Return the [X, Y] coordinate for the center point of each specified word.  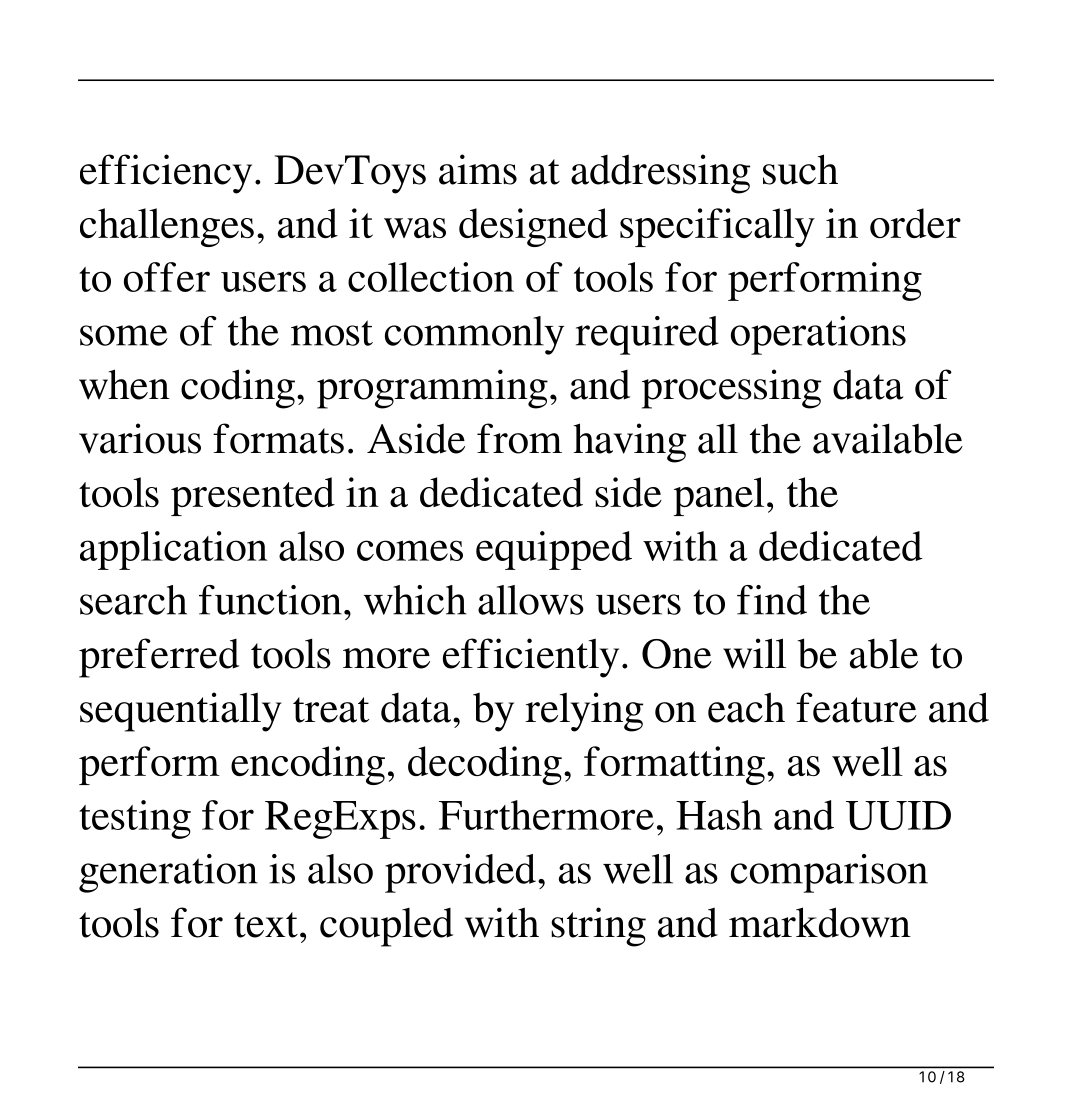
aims [478, 169]
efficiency [166, 174]
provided [460, 873]
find [772, 600]
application [173, 550]
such [800, 169]
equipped [554, 550]
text [266, 925]
